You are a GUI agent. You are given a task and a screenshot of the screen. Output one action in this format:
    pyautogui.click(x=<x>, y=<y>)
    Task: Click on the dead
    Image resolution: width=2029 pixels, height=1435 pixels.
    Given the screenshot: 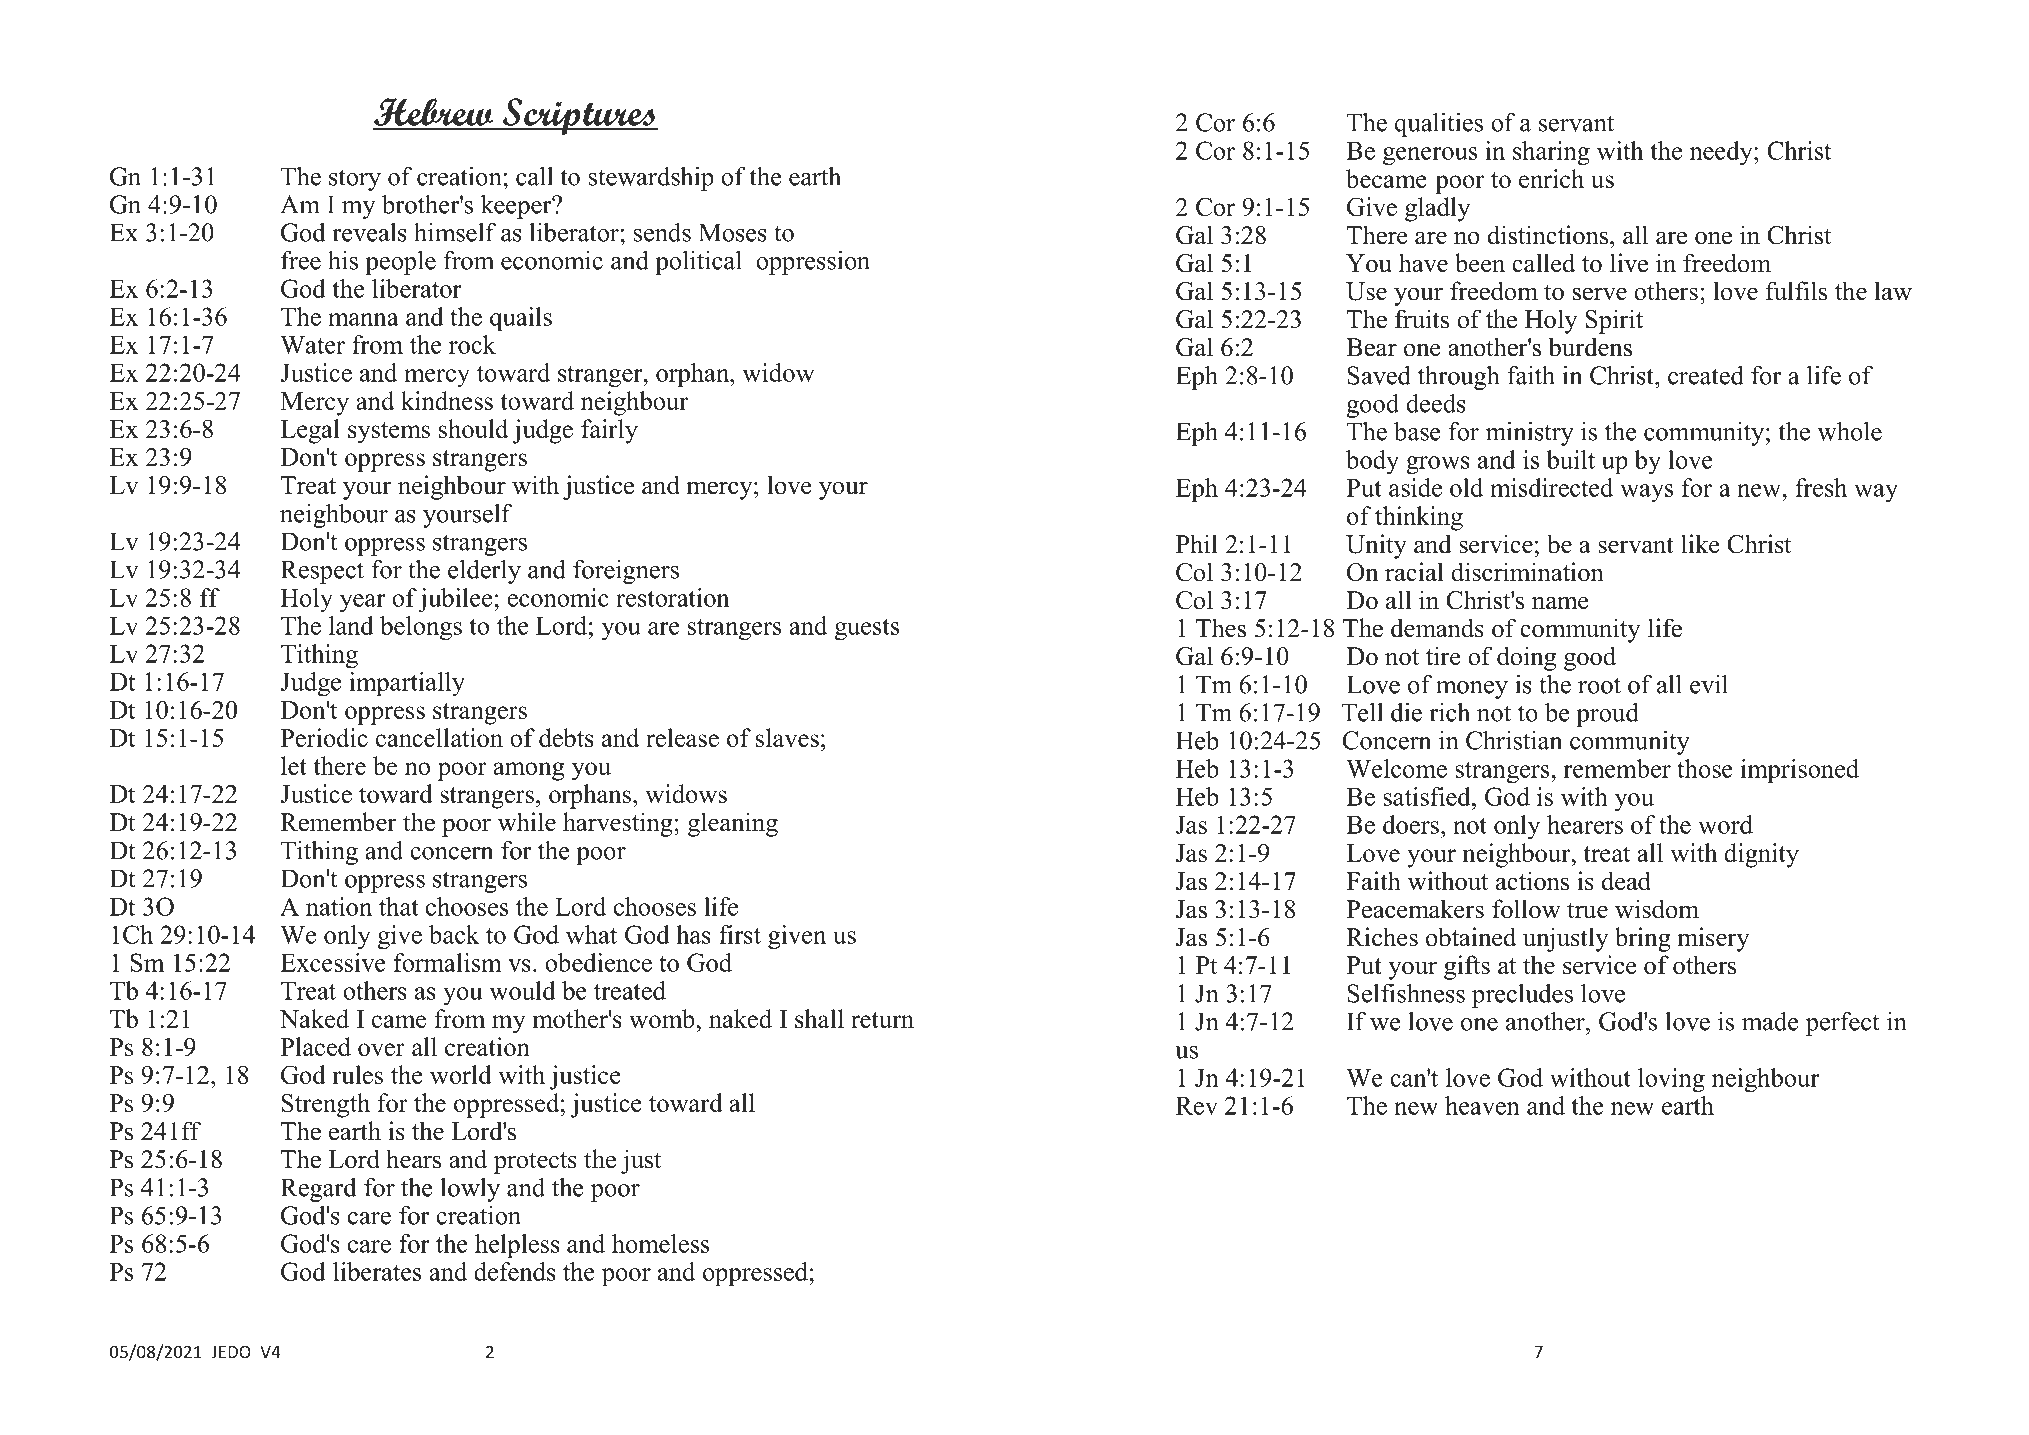 What is the action you would take?
    pyautogui.click(x=1626, y=881)
